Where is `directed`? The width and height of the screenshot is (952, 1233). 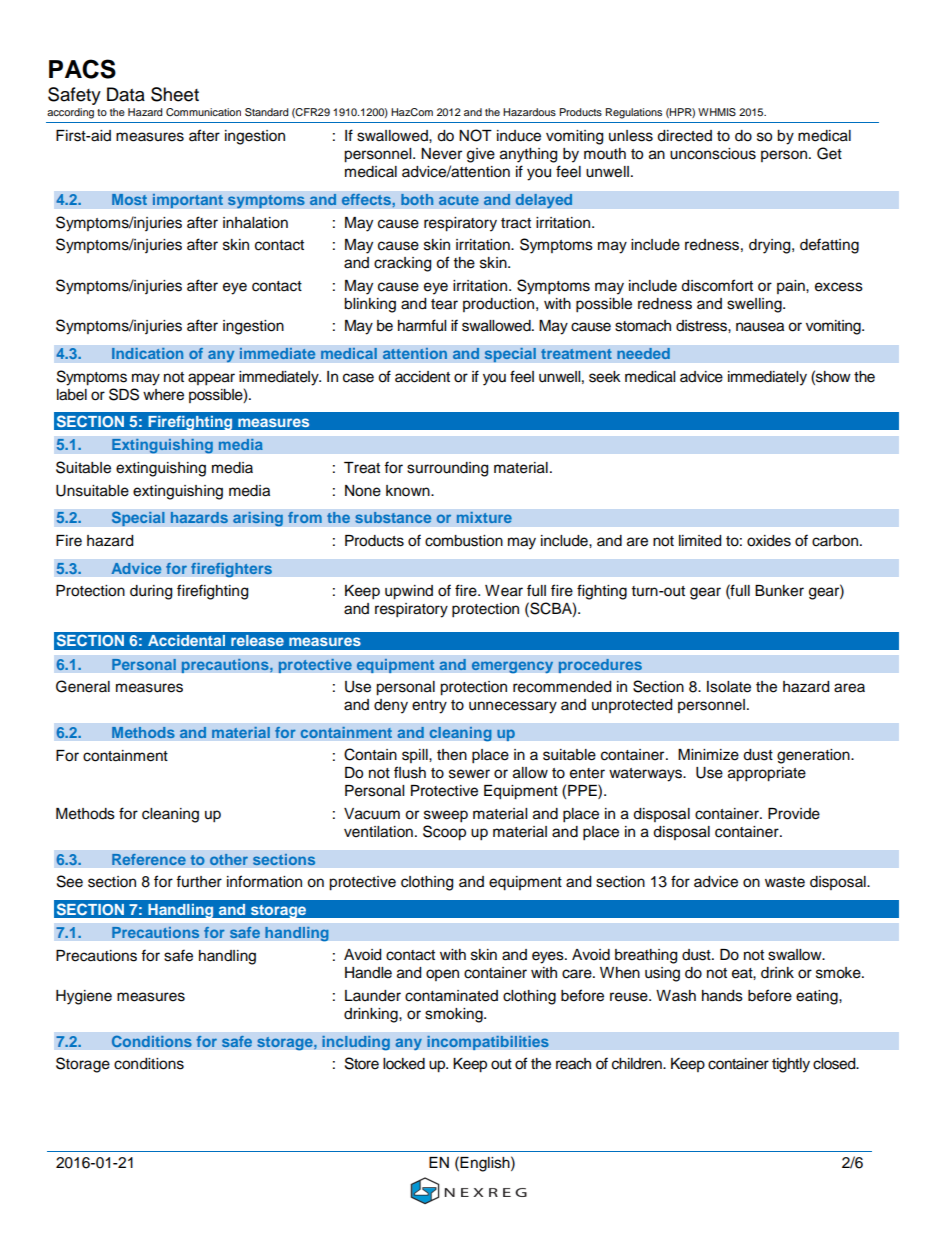
directed is located at coordinates (684, 136).
